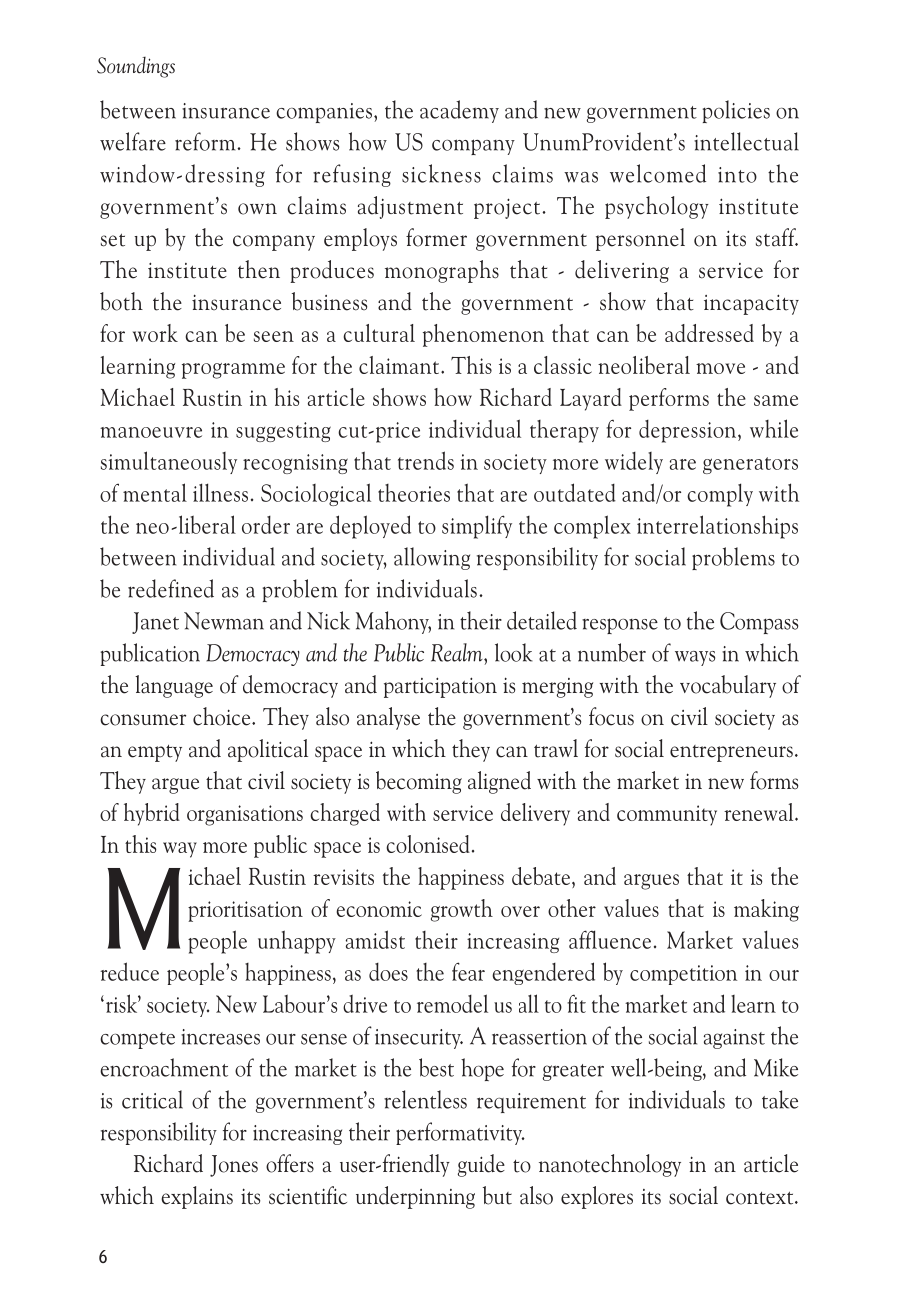 This image has width=924, height=1311. Describe the element at coordinates (419, 782) in the image. I see `becoming` at that location.
